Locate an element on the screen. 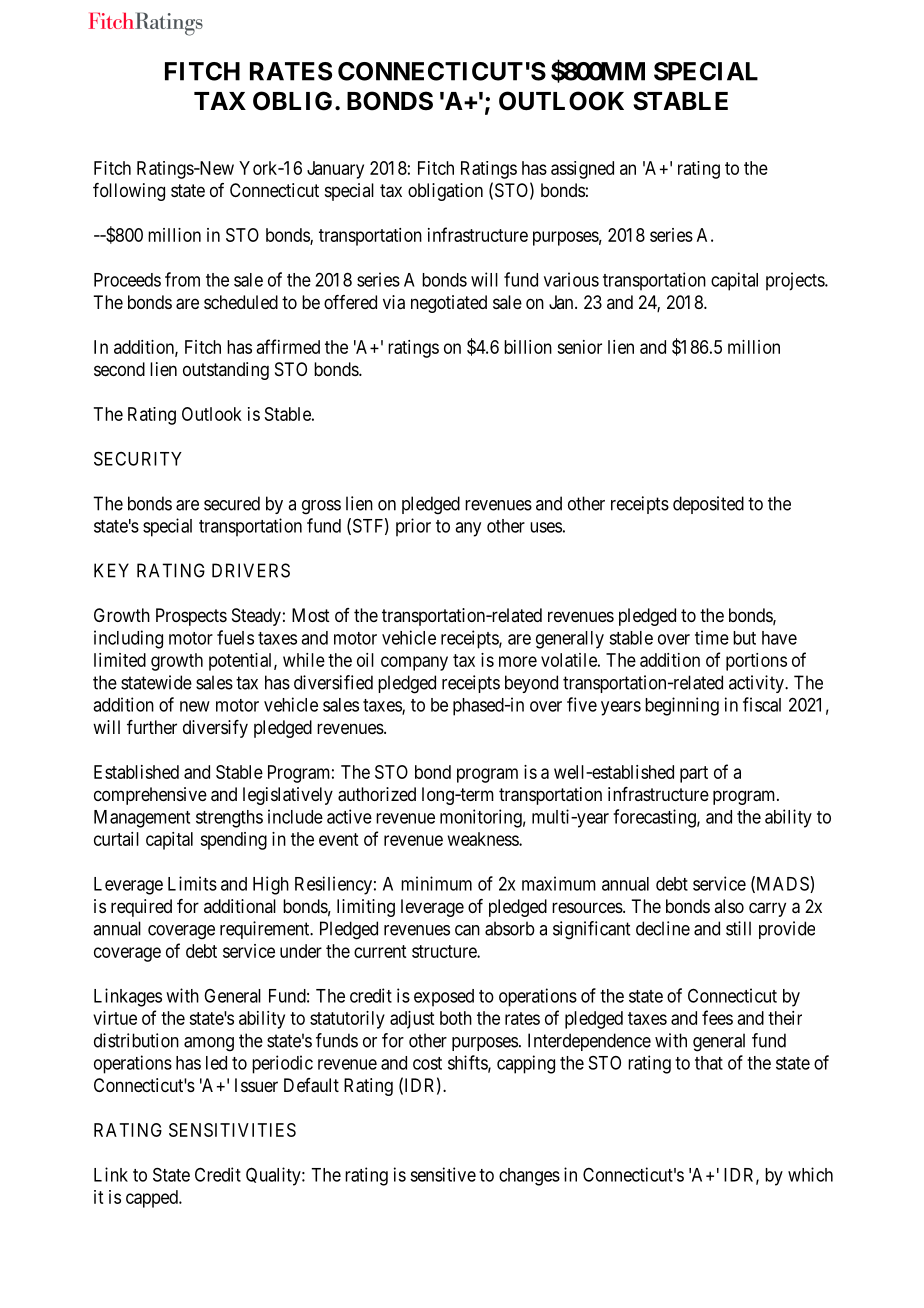 The height and width of the screenshot is (1308, 924). assigned is located at coordinates (582, 170).
